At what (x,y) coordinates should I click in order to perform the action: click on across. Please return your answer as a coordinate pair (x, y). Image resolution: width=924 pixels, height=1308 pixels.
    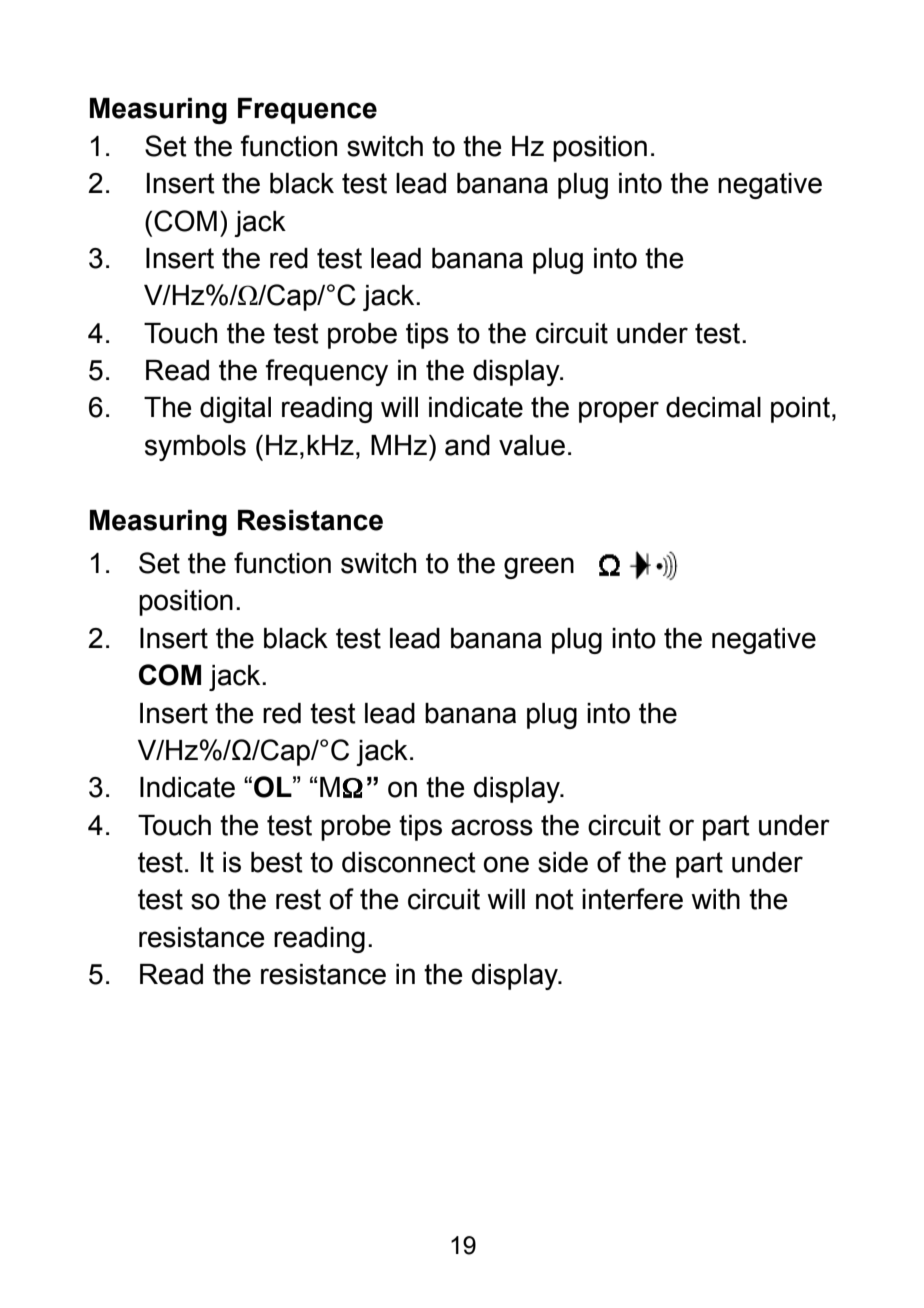
    Looking at the image, I should click on (492, 827).
